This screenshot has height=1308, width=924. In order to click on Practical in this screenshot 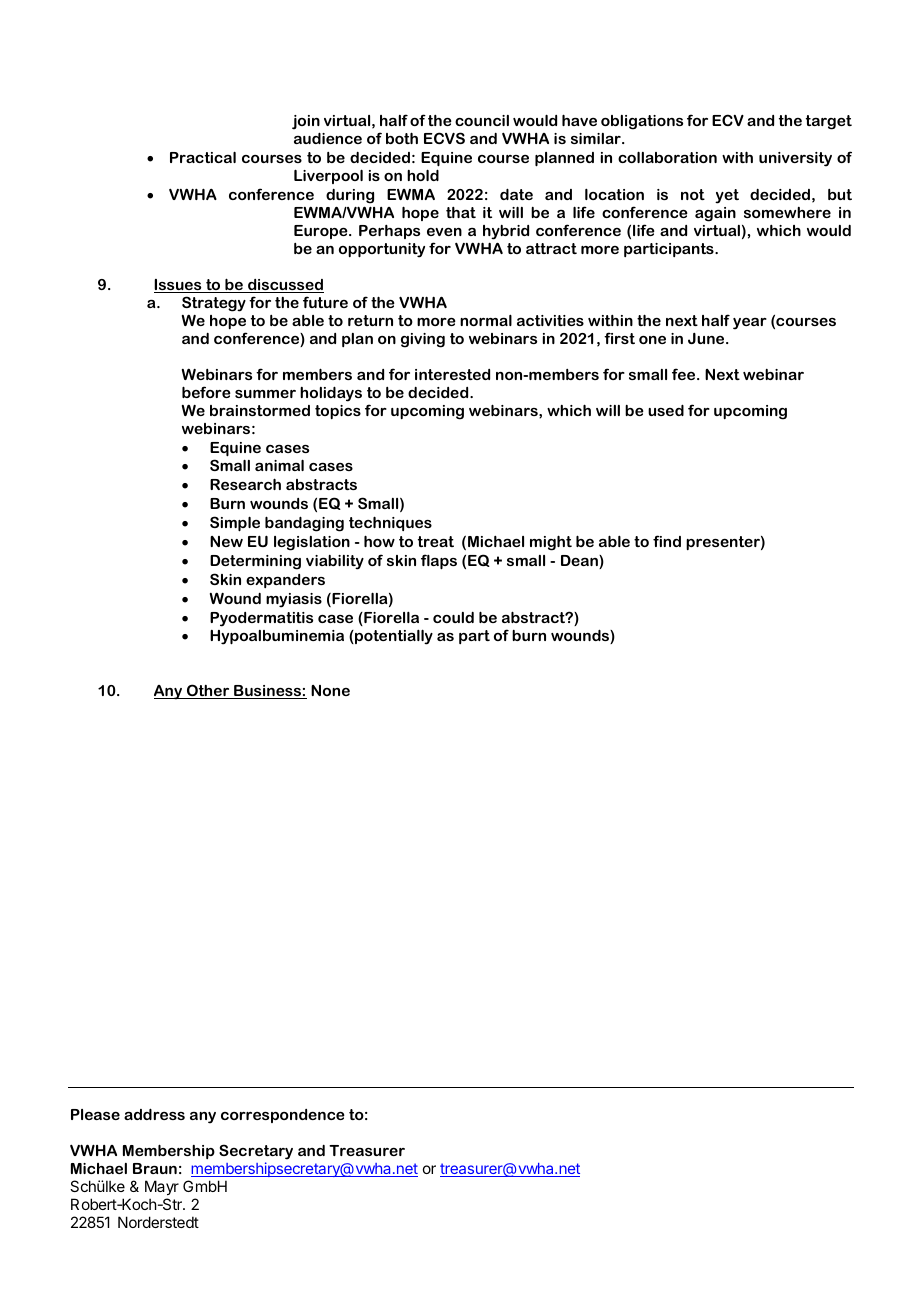, I will do `click(203, 157)`.
